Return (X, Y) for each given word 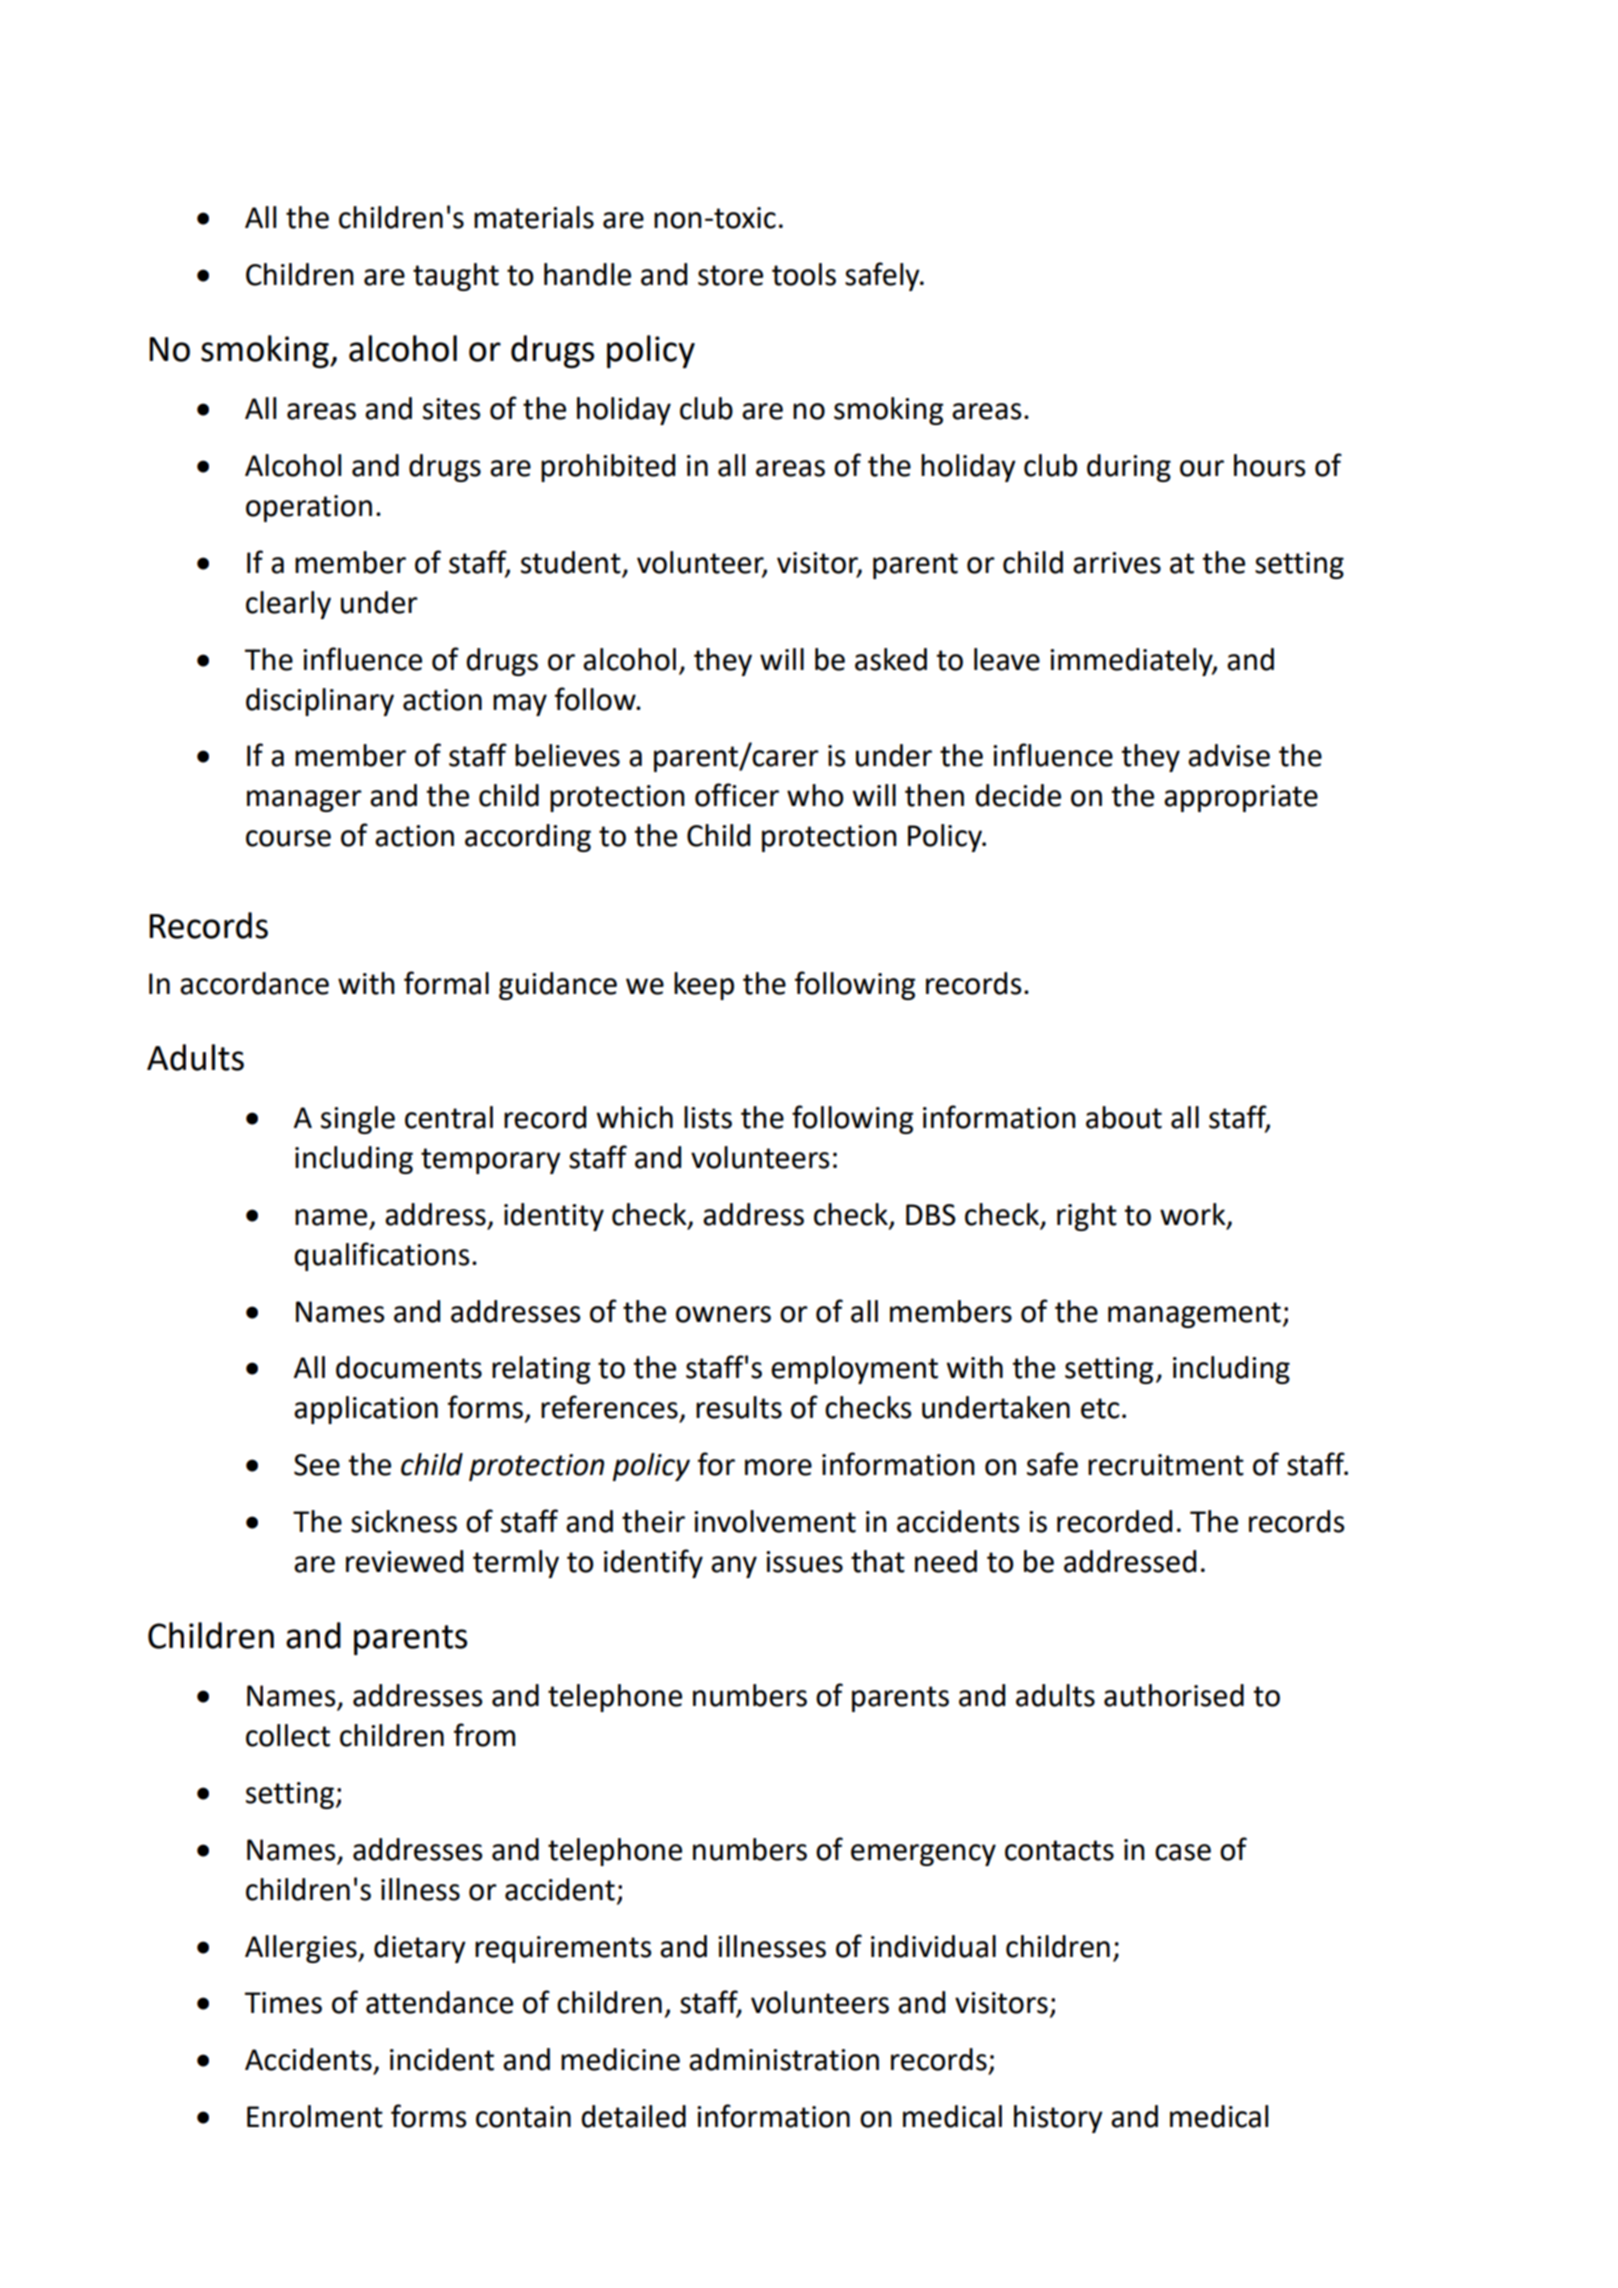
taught (456, 277)
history (1058, 2119)
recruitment (1166, 1465)
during (1129, 468)
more (778, 1467)
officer (737, 795)
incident (442, 2059)
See (317, 1465)
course (288, 838)
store (730, 275)
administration (784, 2059)
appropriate (1241, 798)
